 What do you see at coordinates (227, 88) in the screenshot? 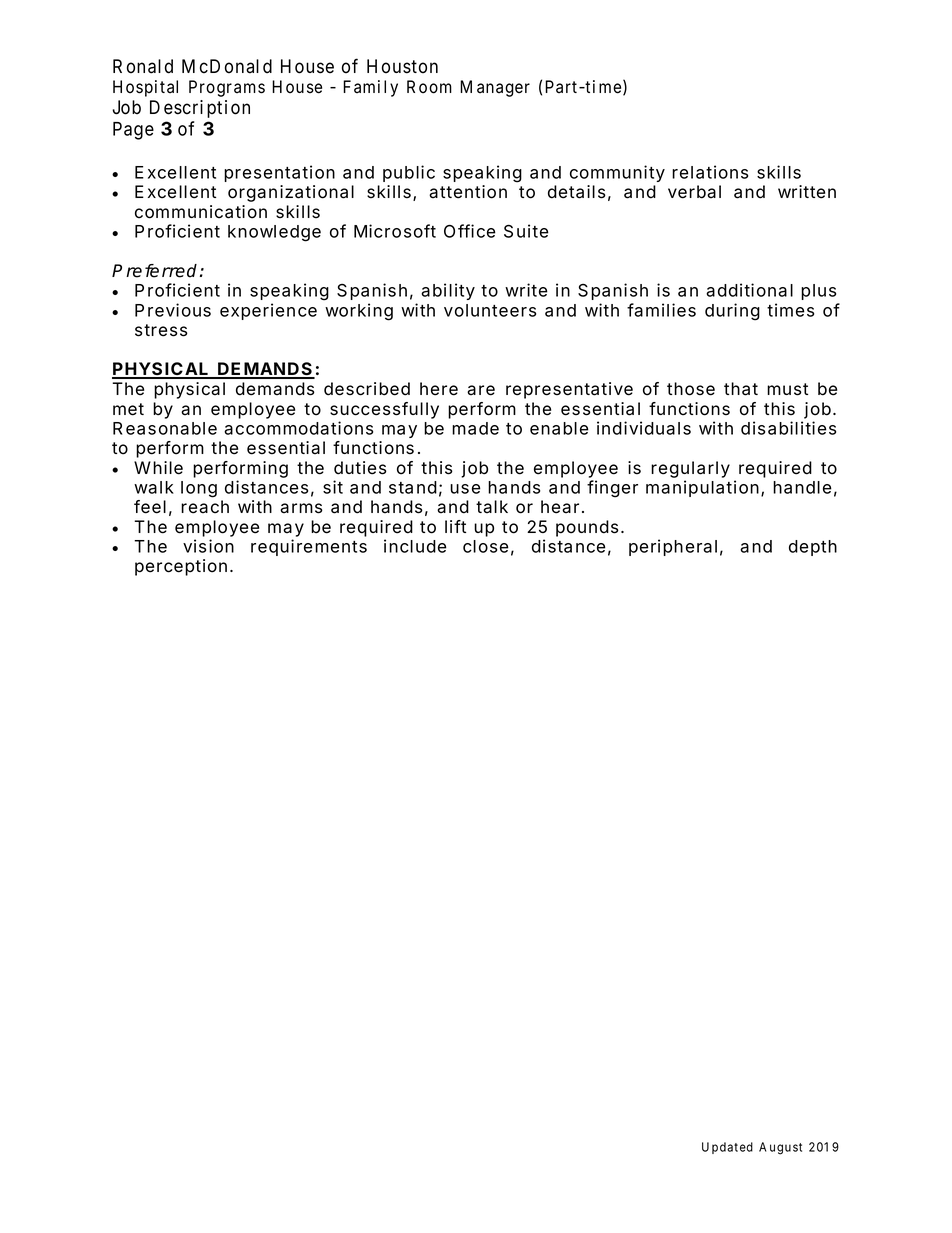
I see `Programs` at bounding box center [227, 88].
